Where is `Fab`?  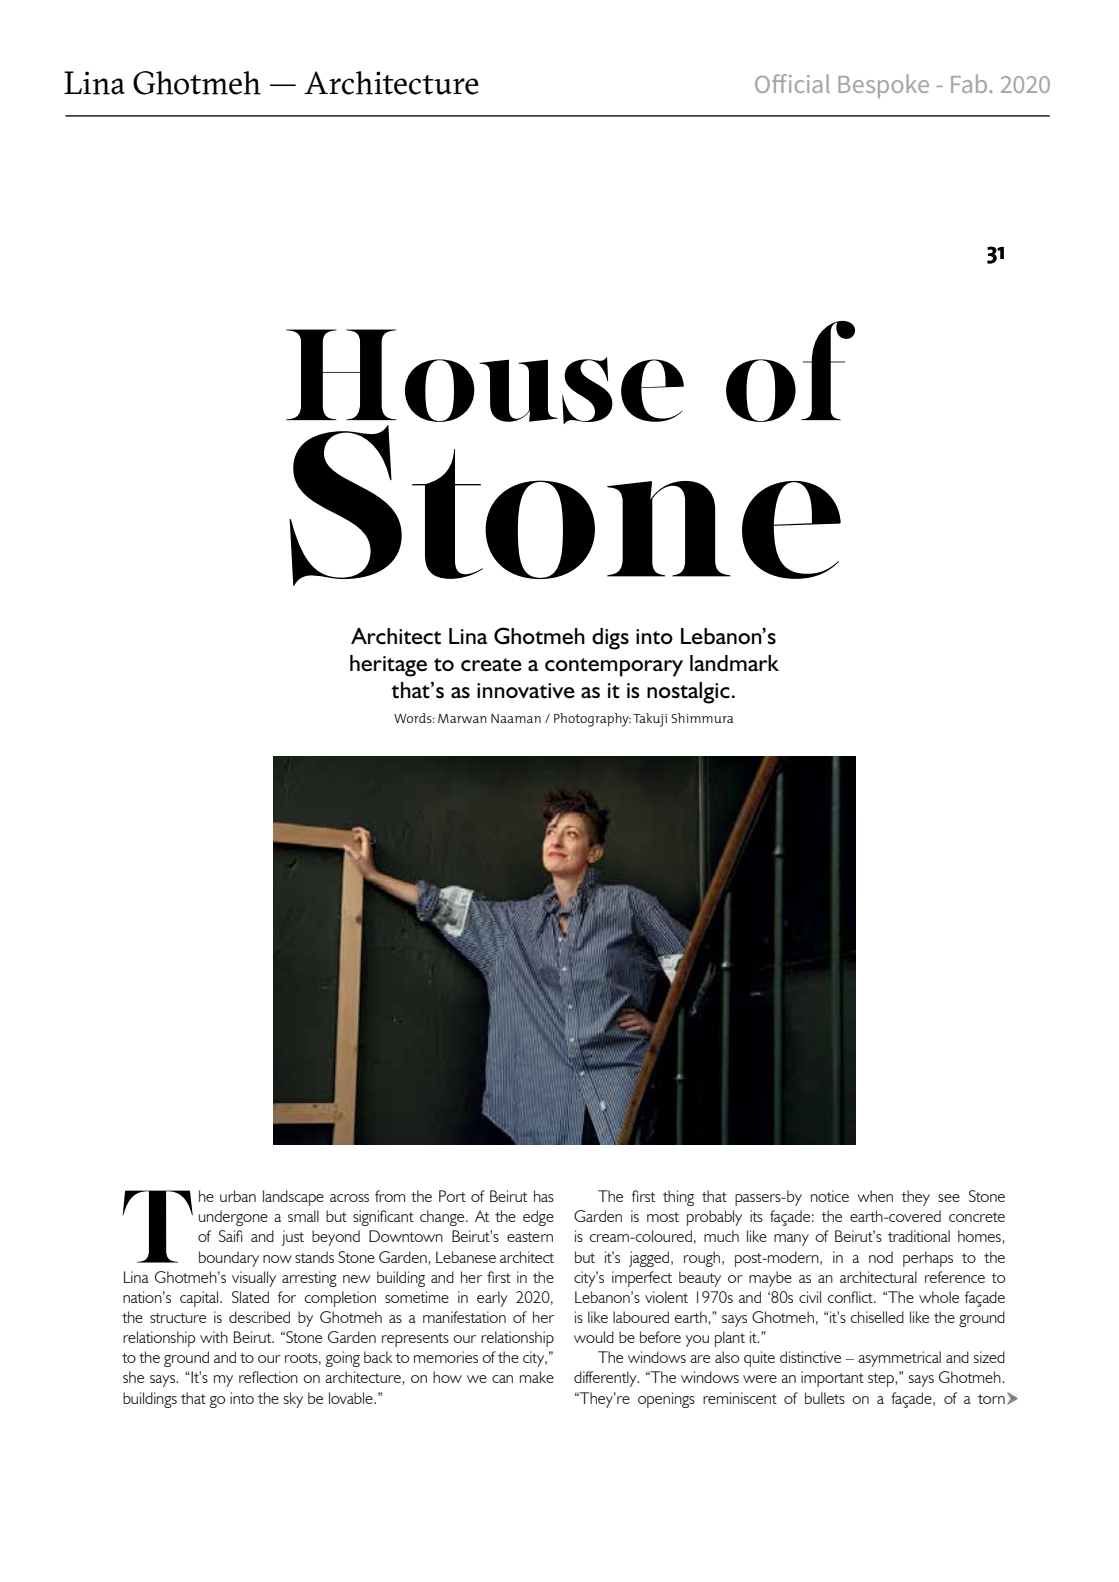
Fab is located at coordinates (970, 83).
